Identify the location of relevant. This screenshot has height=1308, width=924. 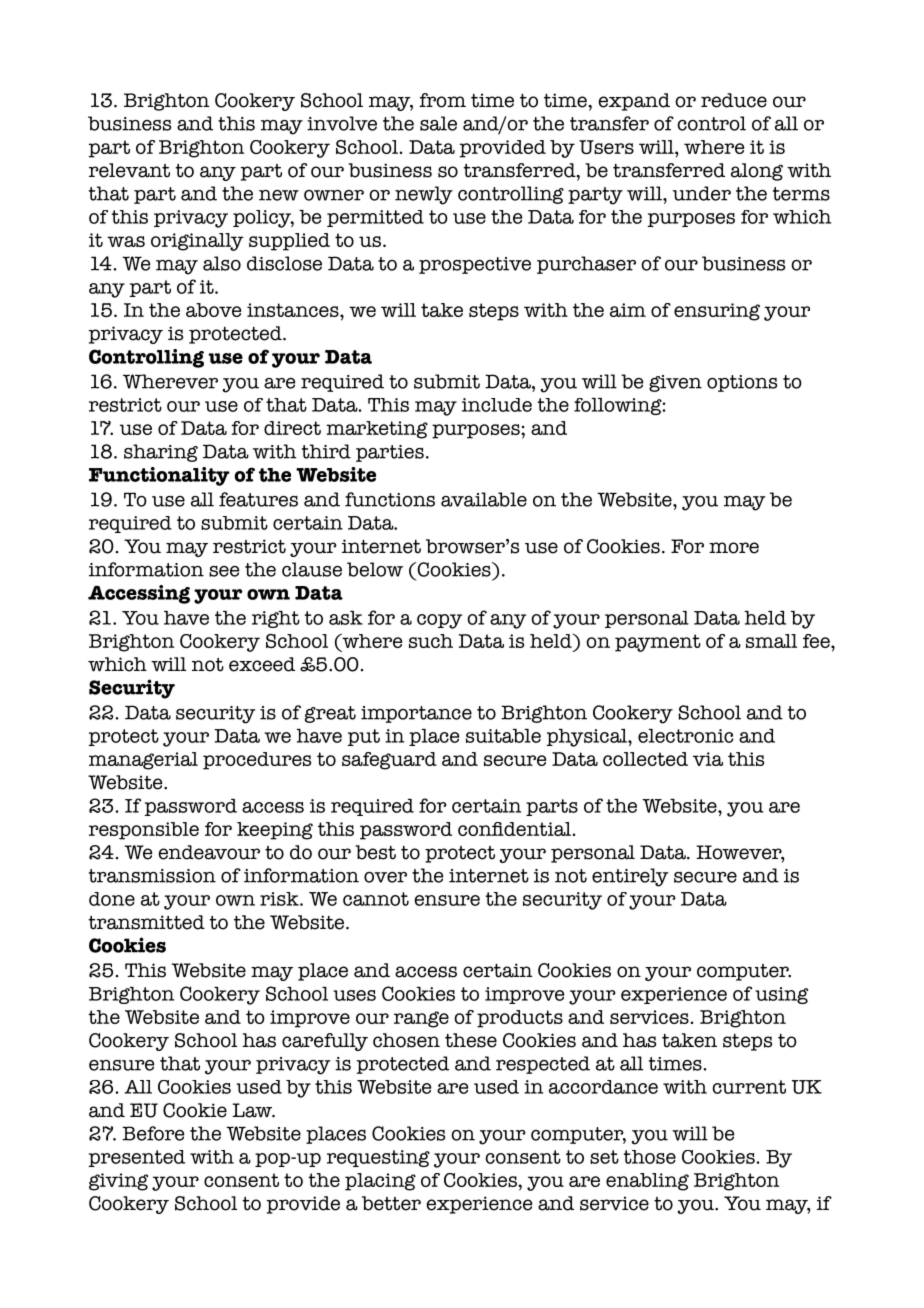
(129, 170).
